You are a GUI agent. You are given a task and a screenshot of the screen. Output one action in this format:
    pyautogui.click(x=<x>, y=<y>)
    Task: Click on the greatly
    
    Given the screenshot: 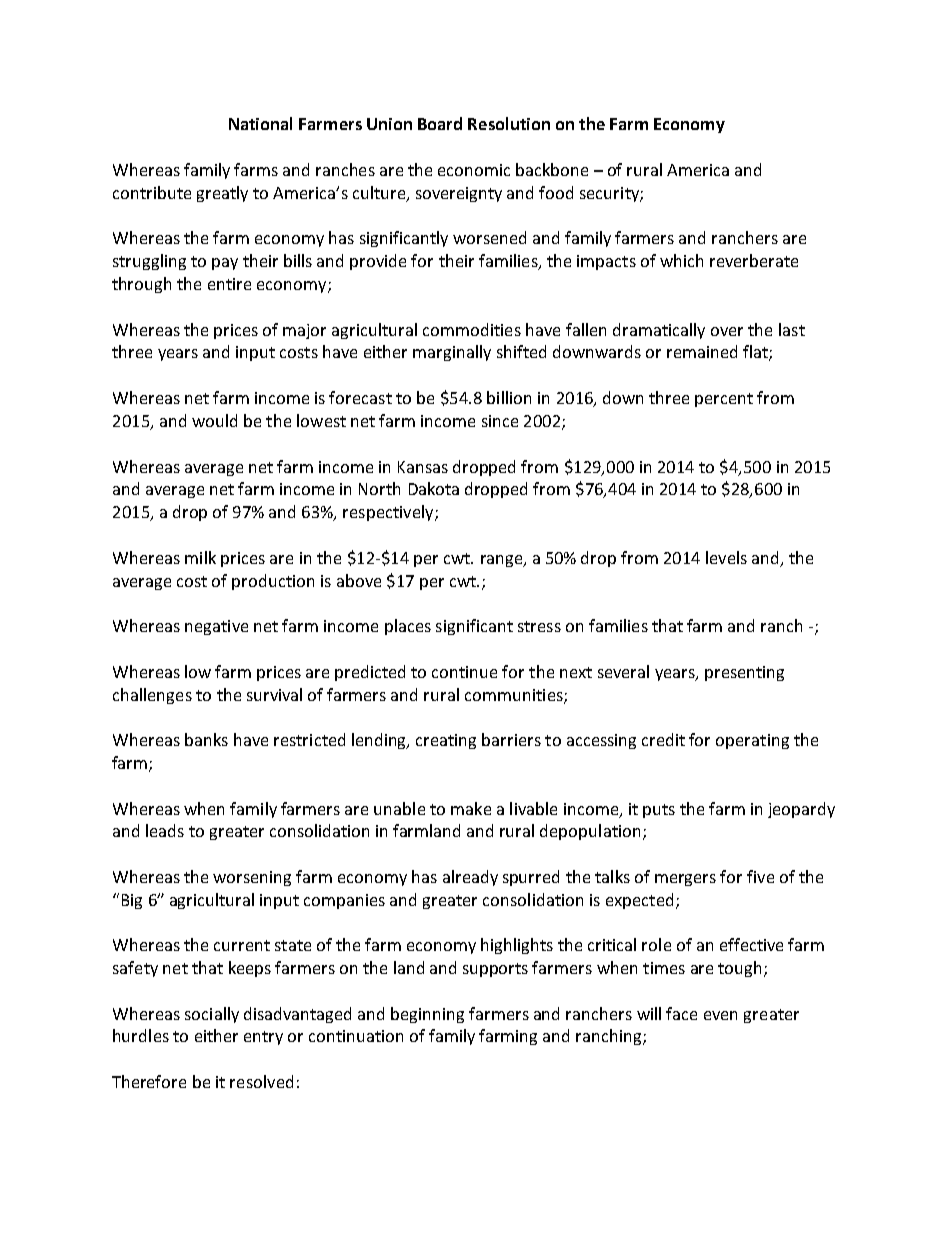 What is the action you would take?
    pyautogui.click(x=222, y=194)
